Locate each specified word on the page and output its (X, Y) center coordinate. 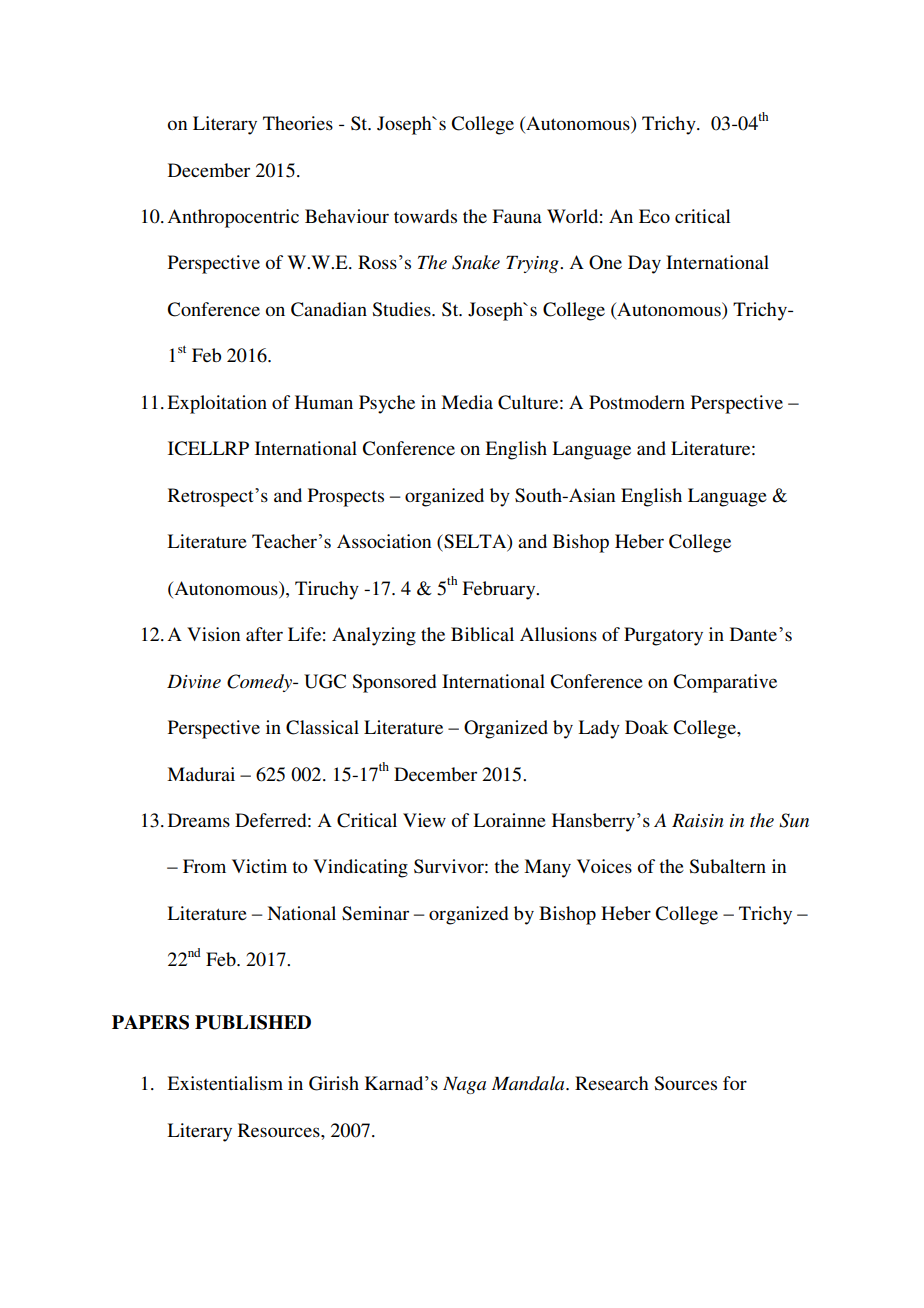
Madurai (201, 774)
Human (324, 402)
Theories (298, 123)
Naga (464, 1085)
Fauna (517, 216)
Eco (654, 216)
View (424, 820)
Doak (647, 727)
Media (467, 402)
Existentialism (225, 1083)
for (735, 1083)
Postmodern (637, 402)
